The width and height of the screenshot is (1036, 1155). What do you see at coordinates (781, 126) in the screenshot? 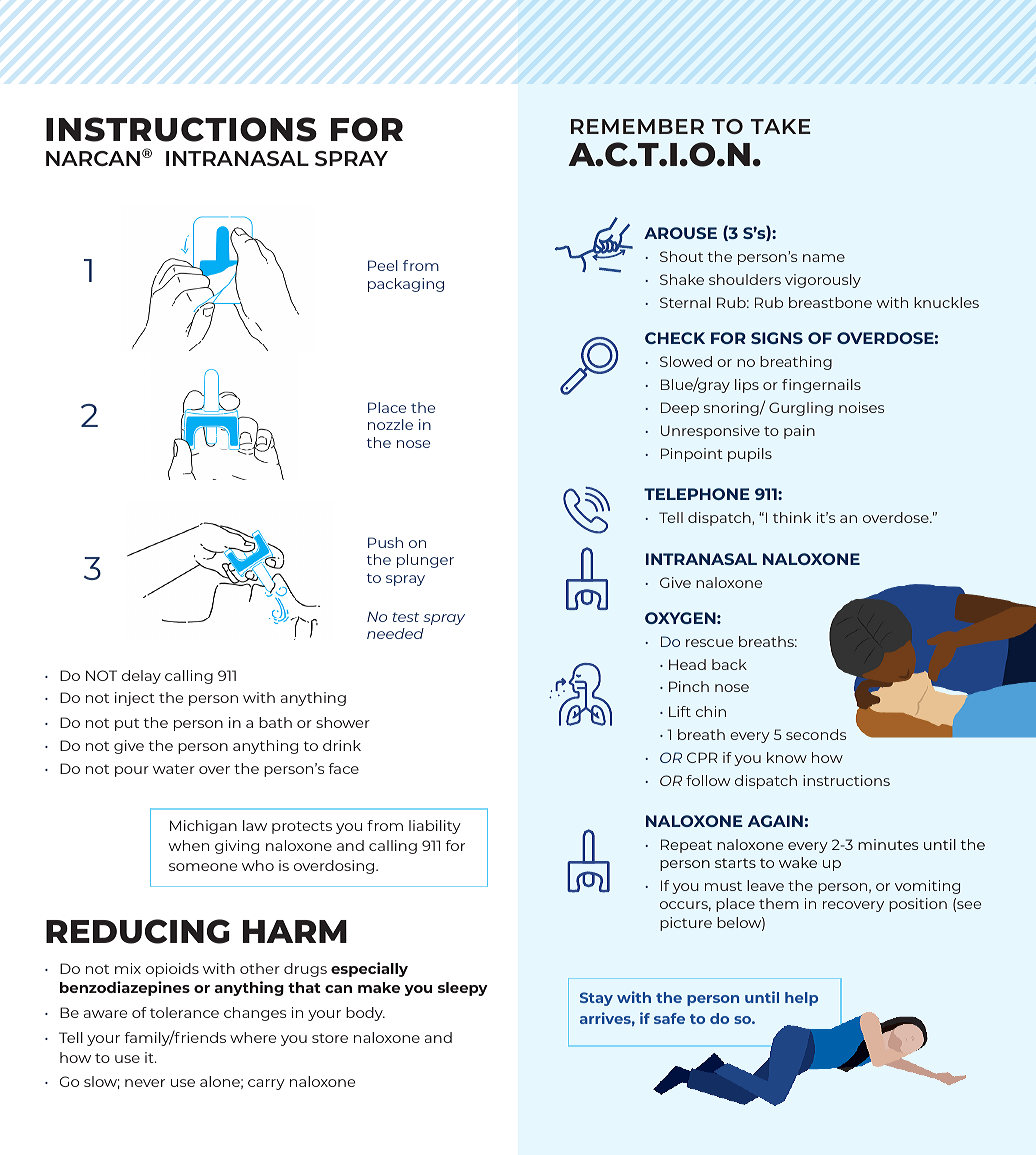
I see `TAKE` at bounding box center [781, 126].
